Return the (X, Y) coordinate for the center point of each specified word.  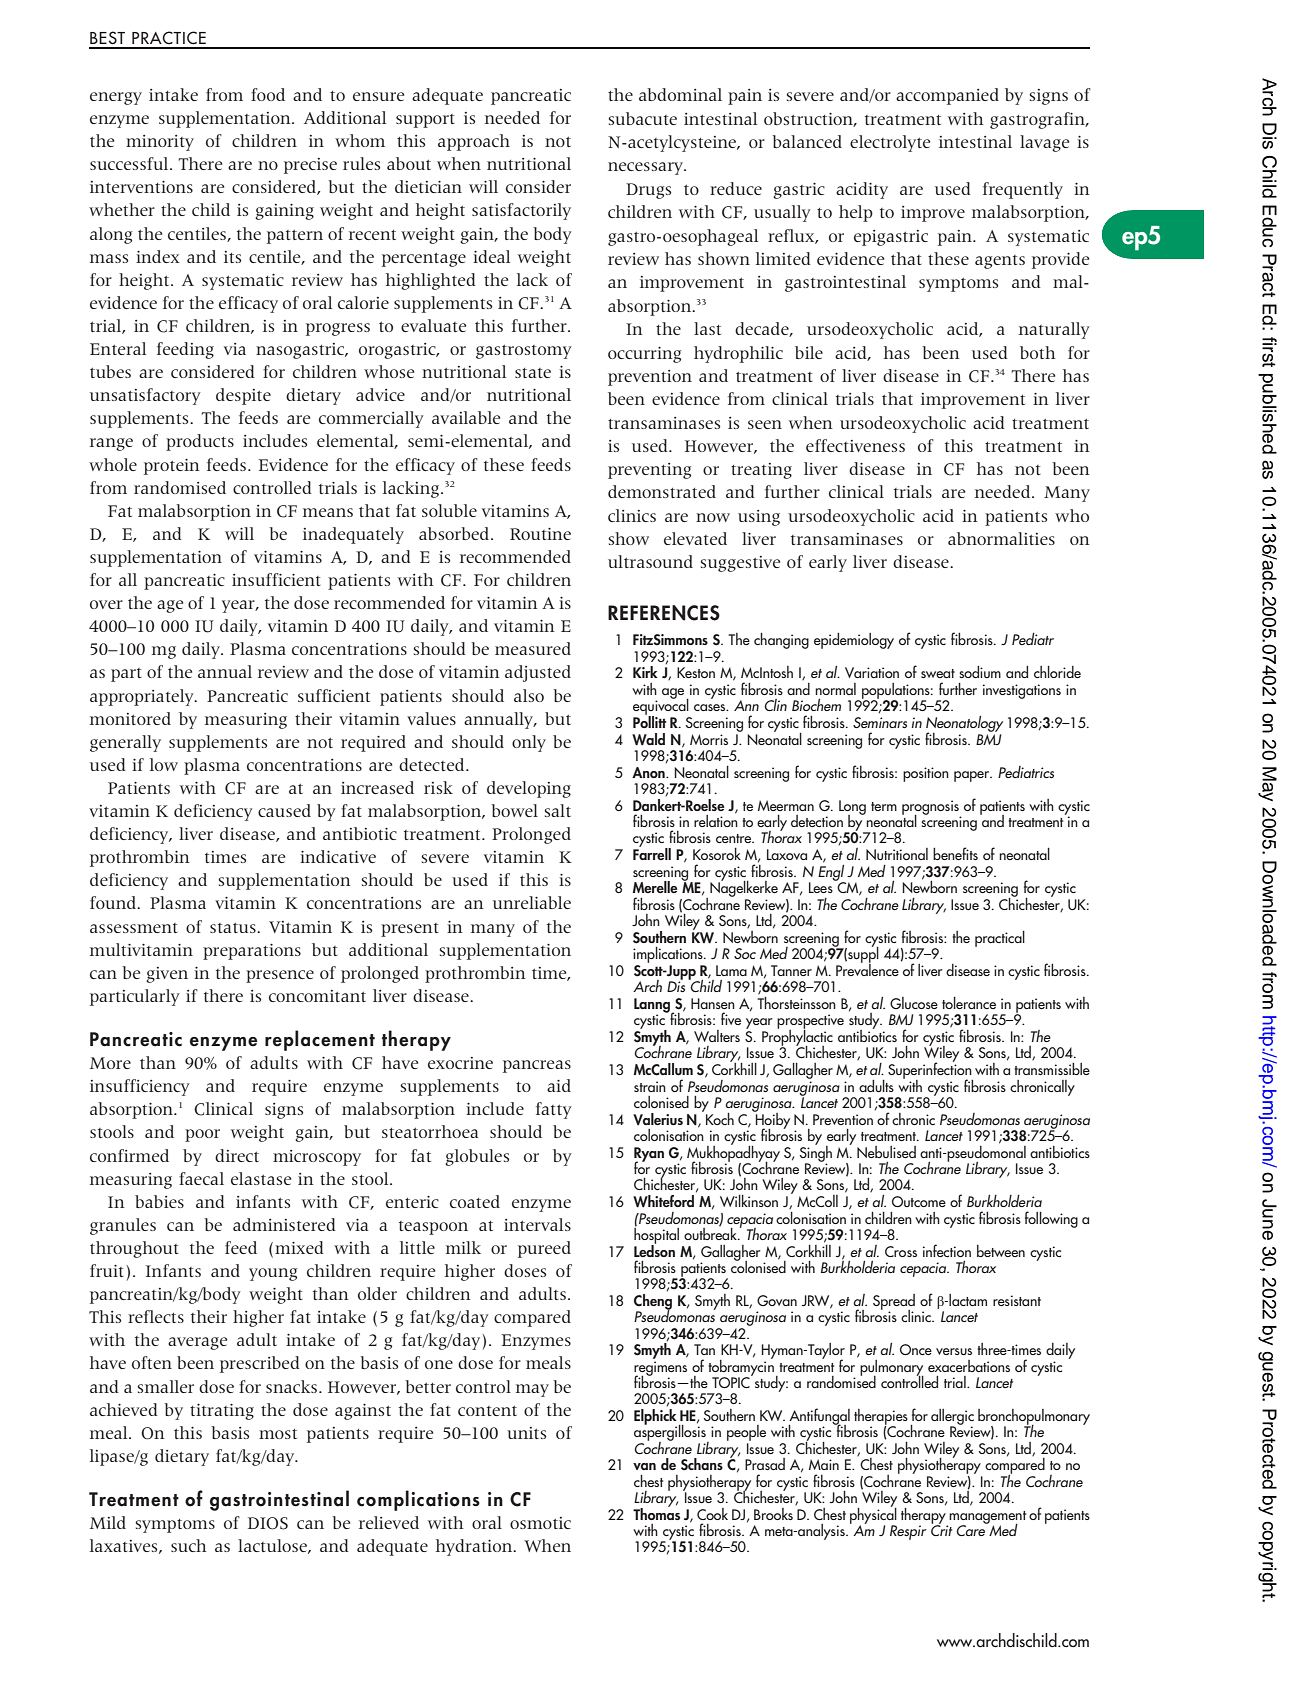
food (268, 94)
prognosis (931, 808)
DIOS (268, 1523)
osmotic (540, 1523)
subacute (642, 118)
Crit (941, 1529)
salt (557, 810)
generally (125, 743)
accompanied (947, 96)
